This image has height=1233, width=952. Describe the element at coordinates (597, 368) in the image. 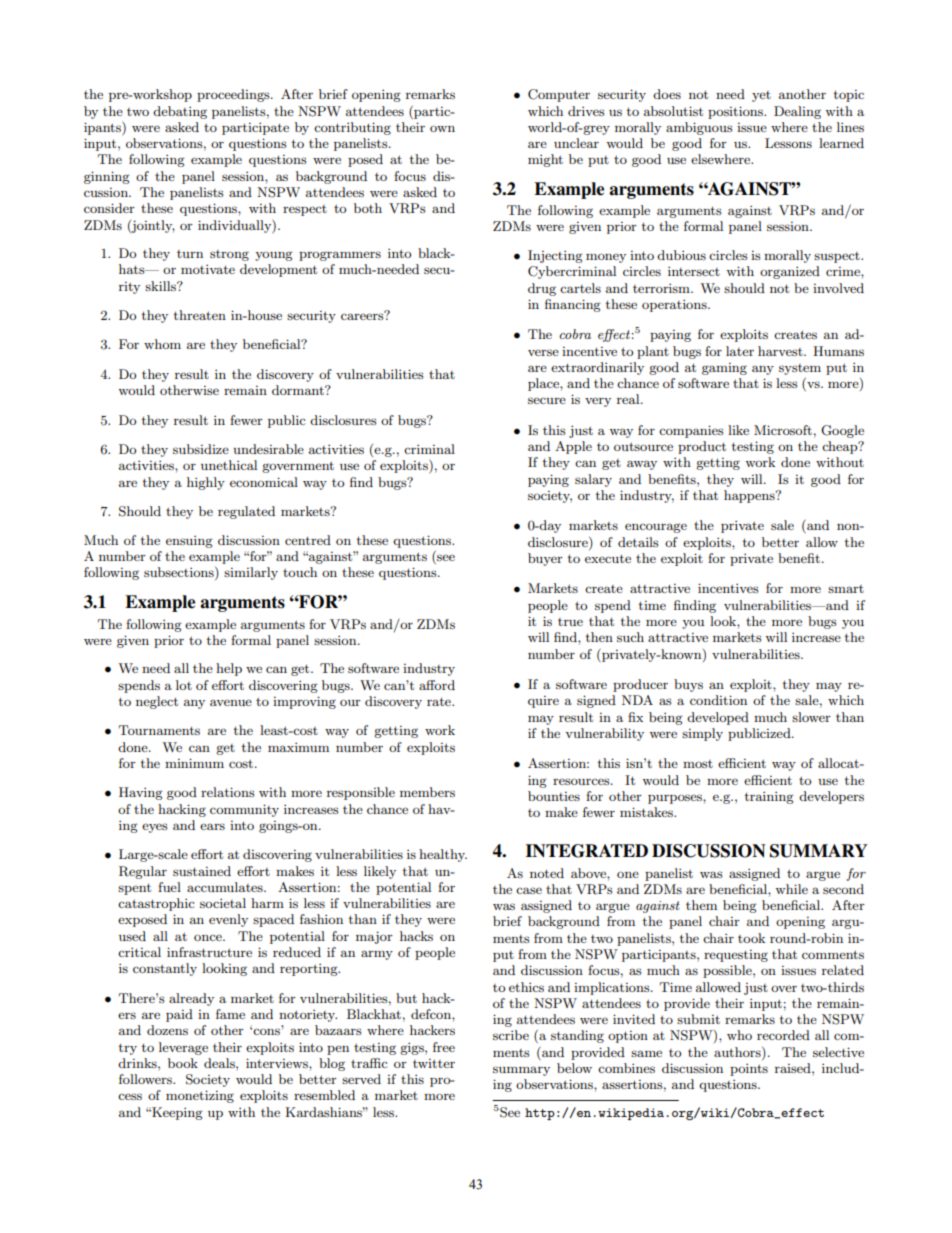

I see `extraordinarily` at that location.
